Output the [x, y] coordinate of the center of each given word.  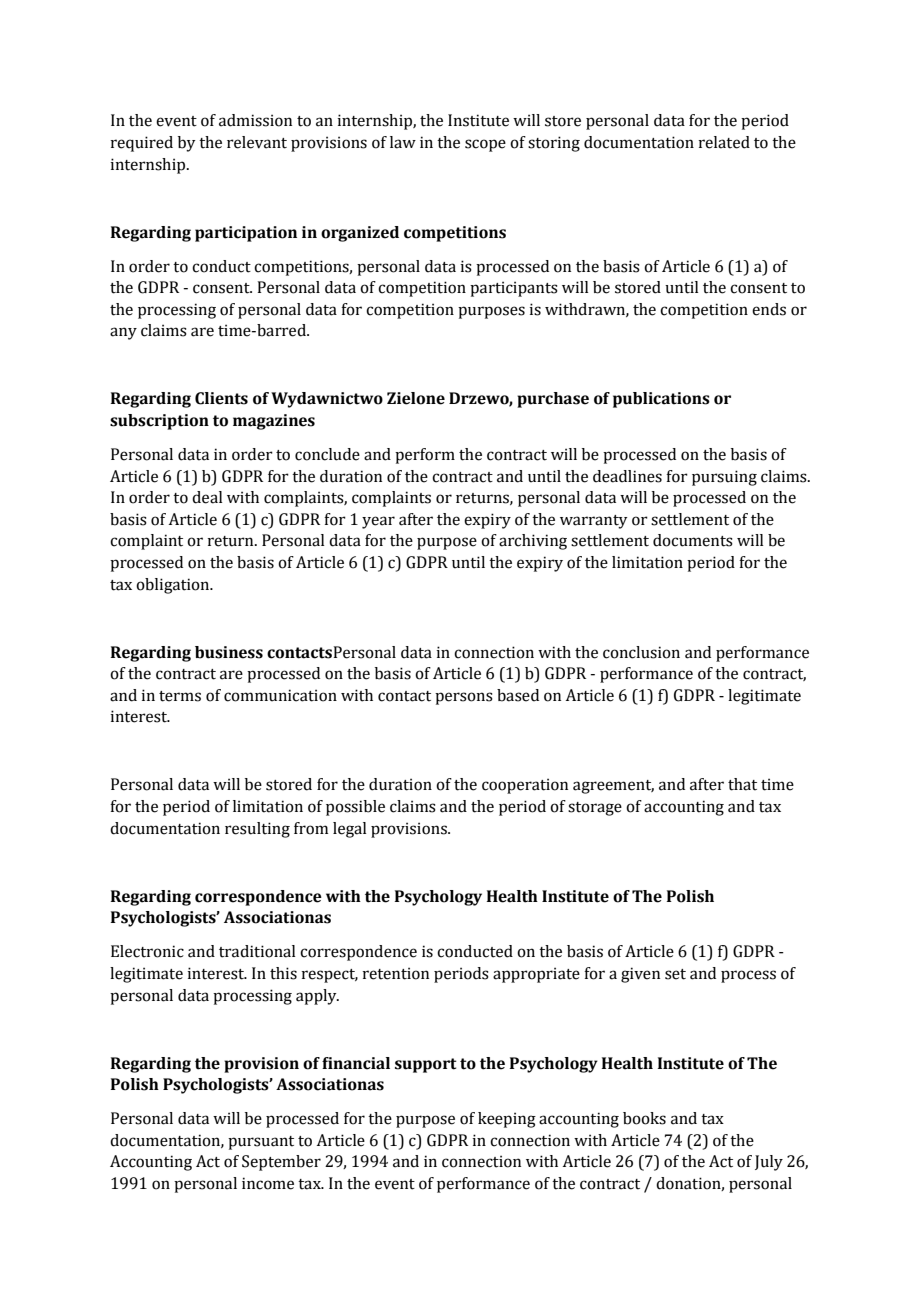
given [640, 975]
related [724, 142]
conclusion [641, 652]
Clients [221, 398]
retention [395, 973]
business [229, 652]
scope [485, 145]
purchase [553, 400]
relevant [257, 142]
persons [464, 698]
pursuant [261, 1143]
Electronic [147, 951]
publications [661, 400]
